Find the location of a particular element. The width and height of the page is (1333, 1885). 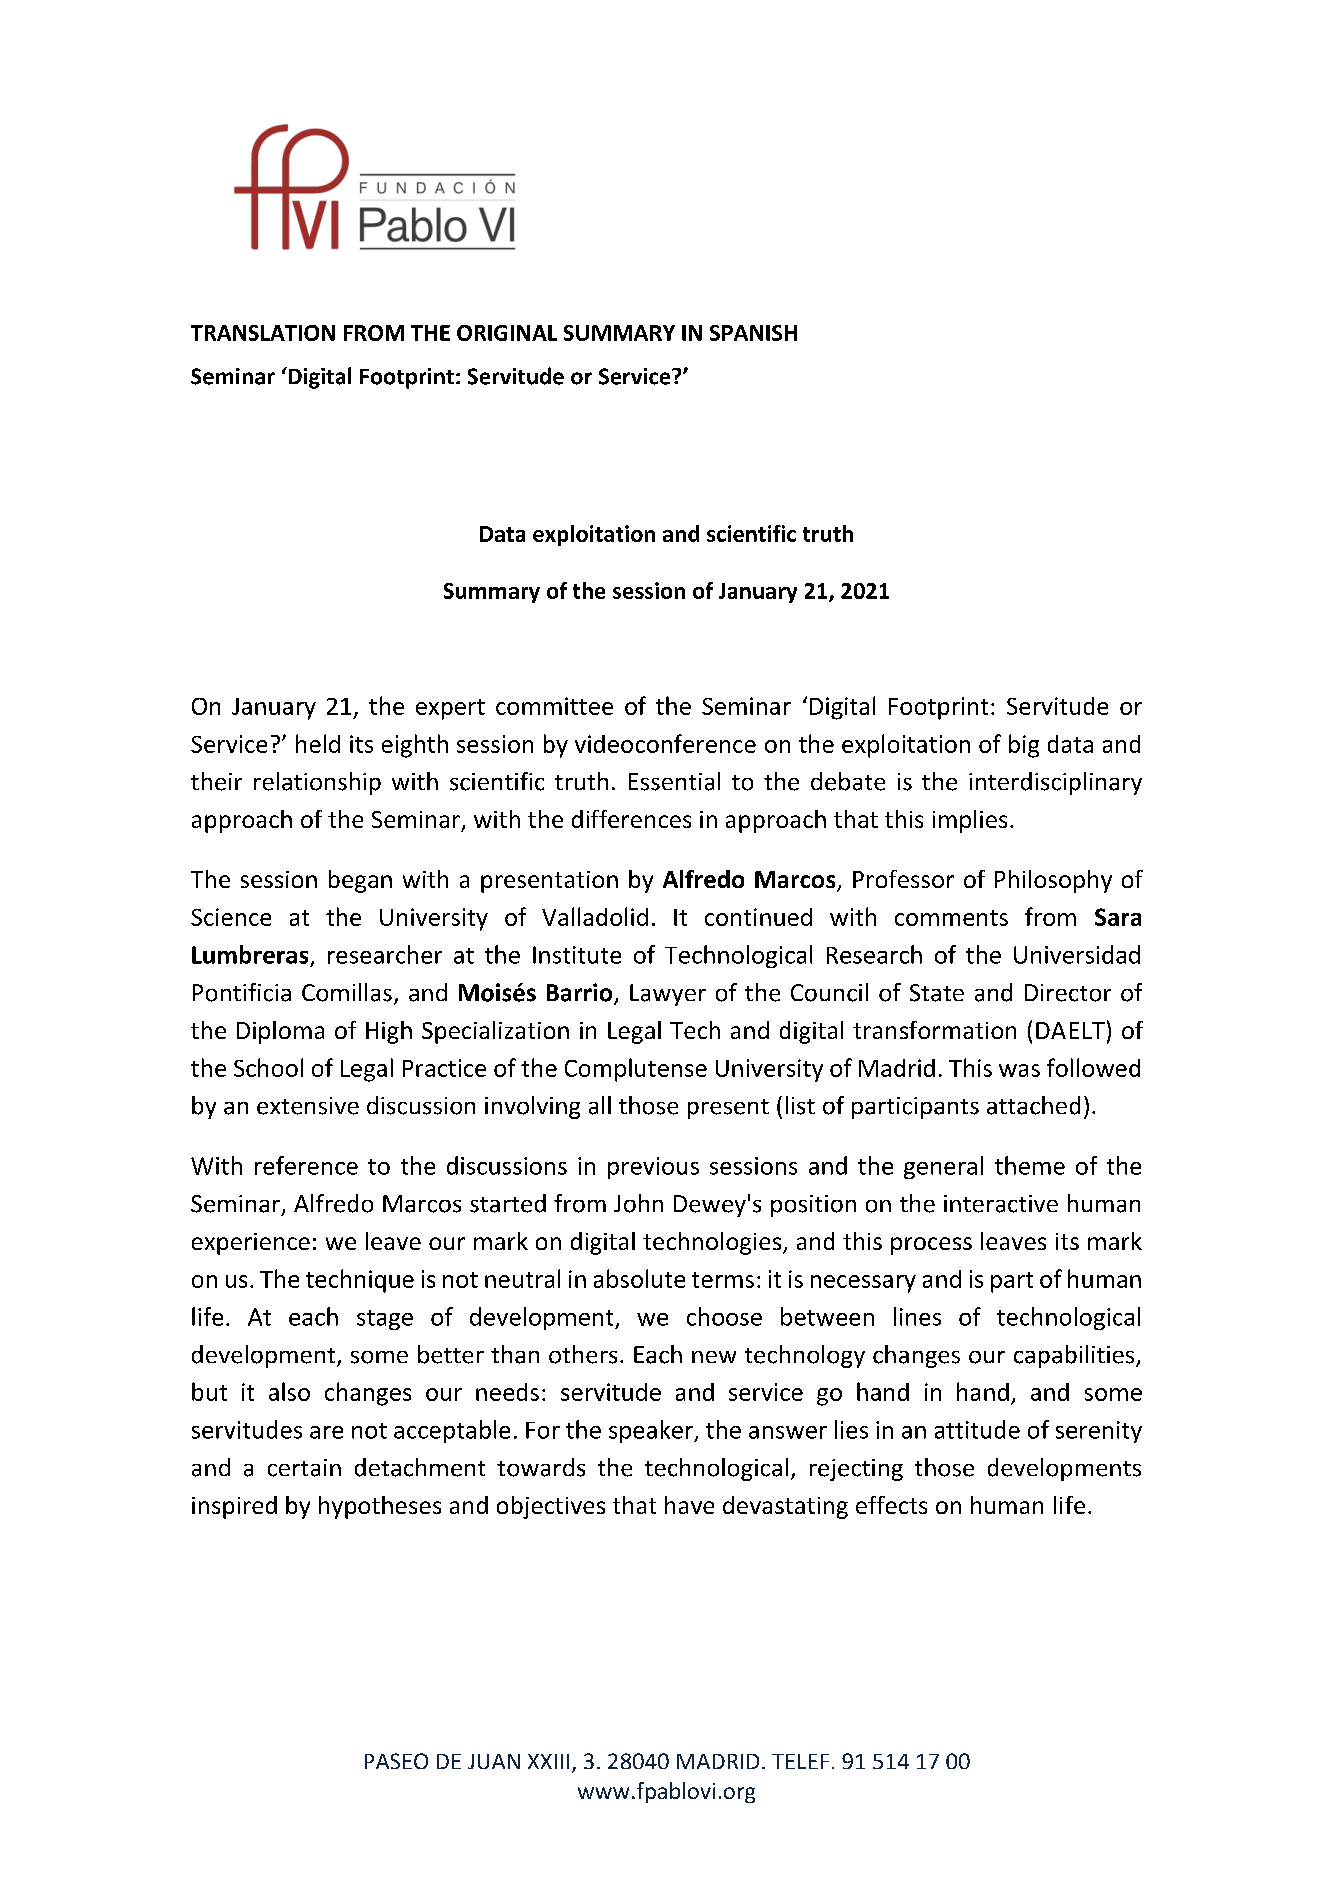

TRANSLATION is located at coordinates (263, 333).
